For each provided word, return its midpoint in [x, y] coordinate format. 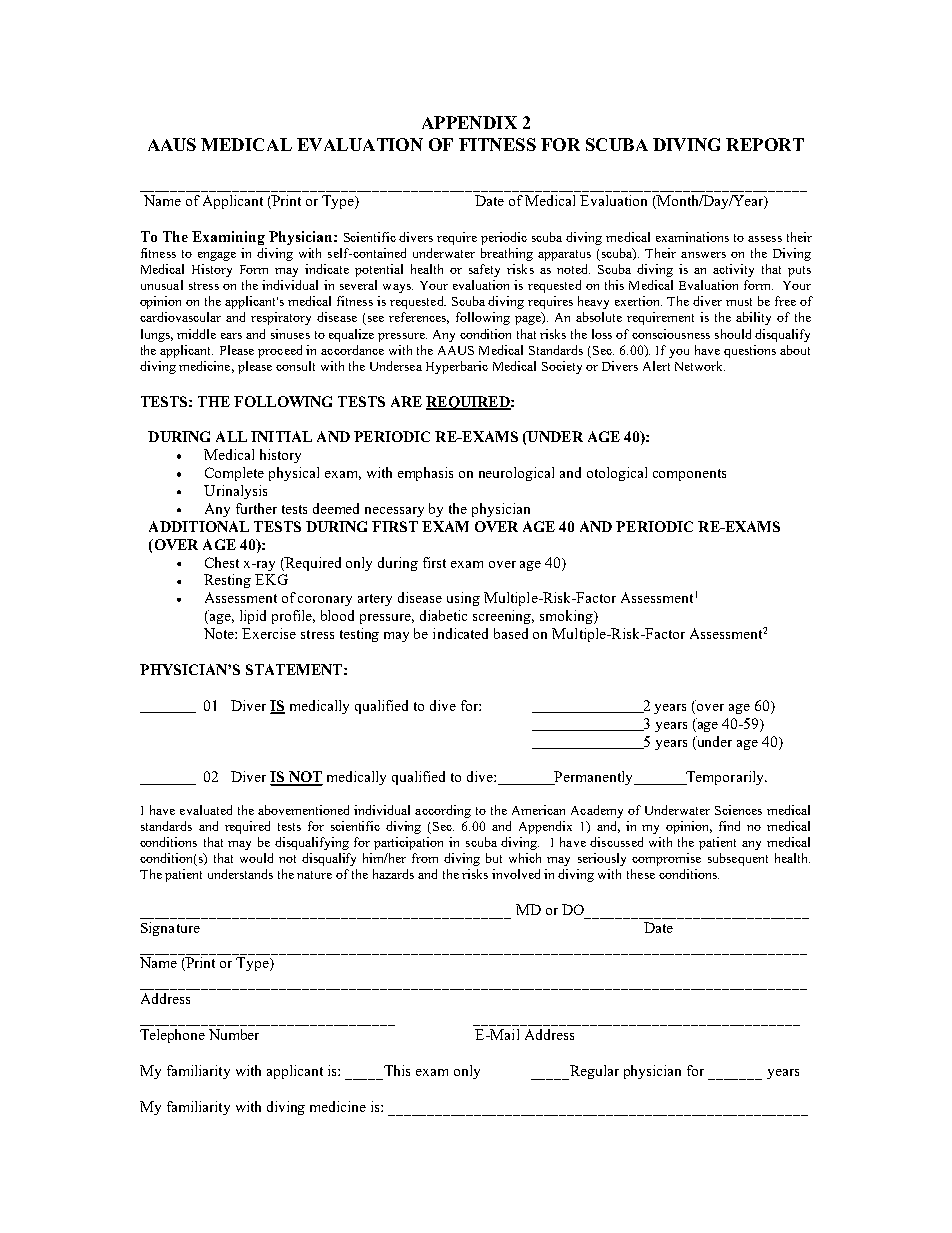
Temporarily [725, 778]
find [729, 826]
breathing [507, 254]
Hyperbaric [457, 367]
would [256, 858]
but [494, 858]
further [256, 508]
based [511, 633]
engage [217, 256]
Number [234, 1034]
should [733, 334]
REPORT [765, 144]
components [689, 475]
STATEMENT [294, 669]
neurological [516, 474]
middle [196, 334]
